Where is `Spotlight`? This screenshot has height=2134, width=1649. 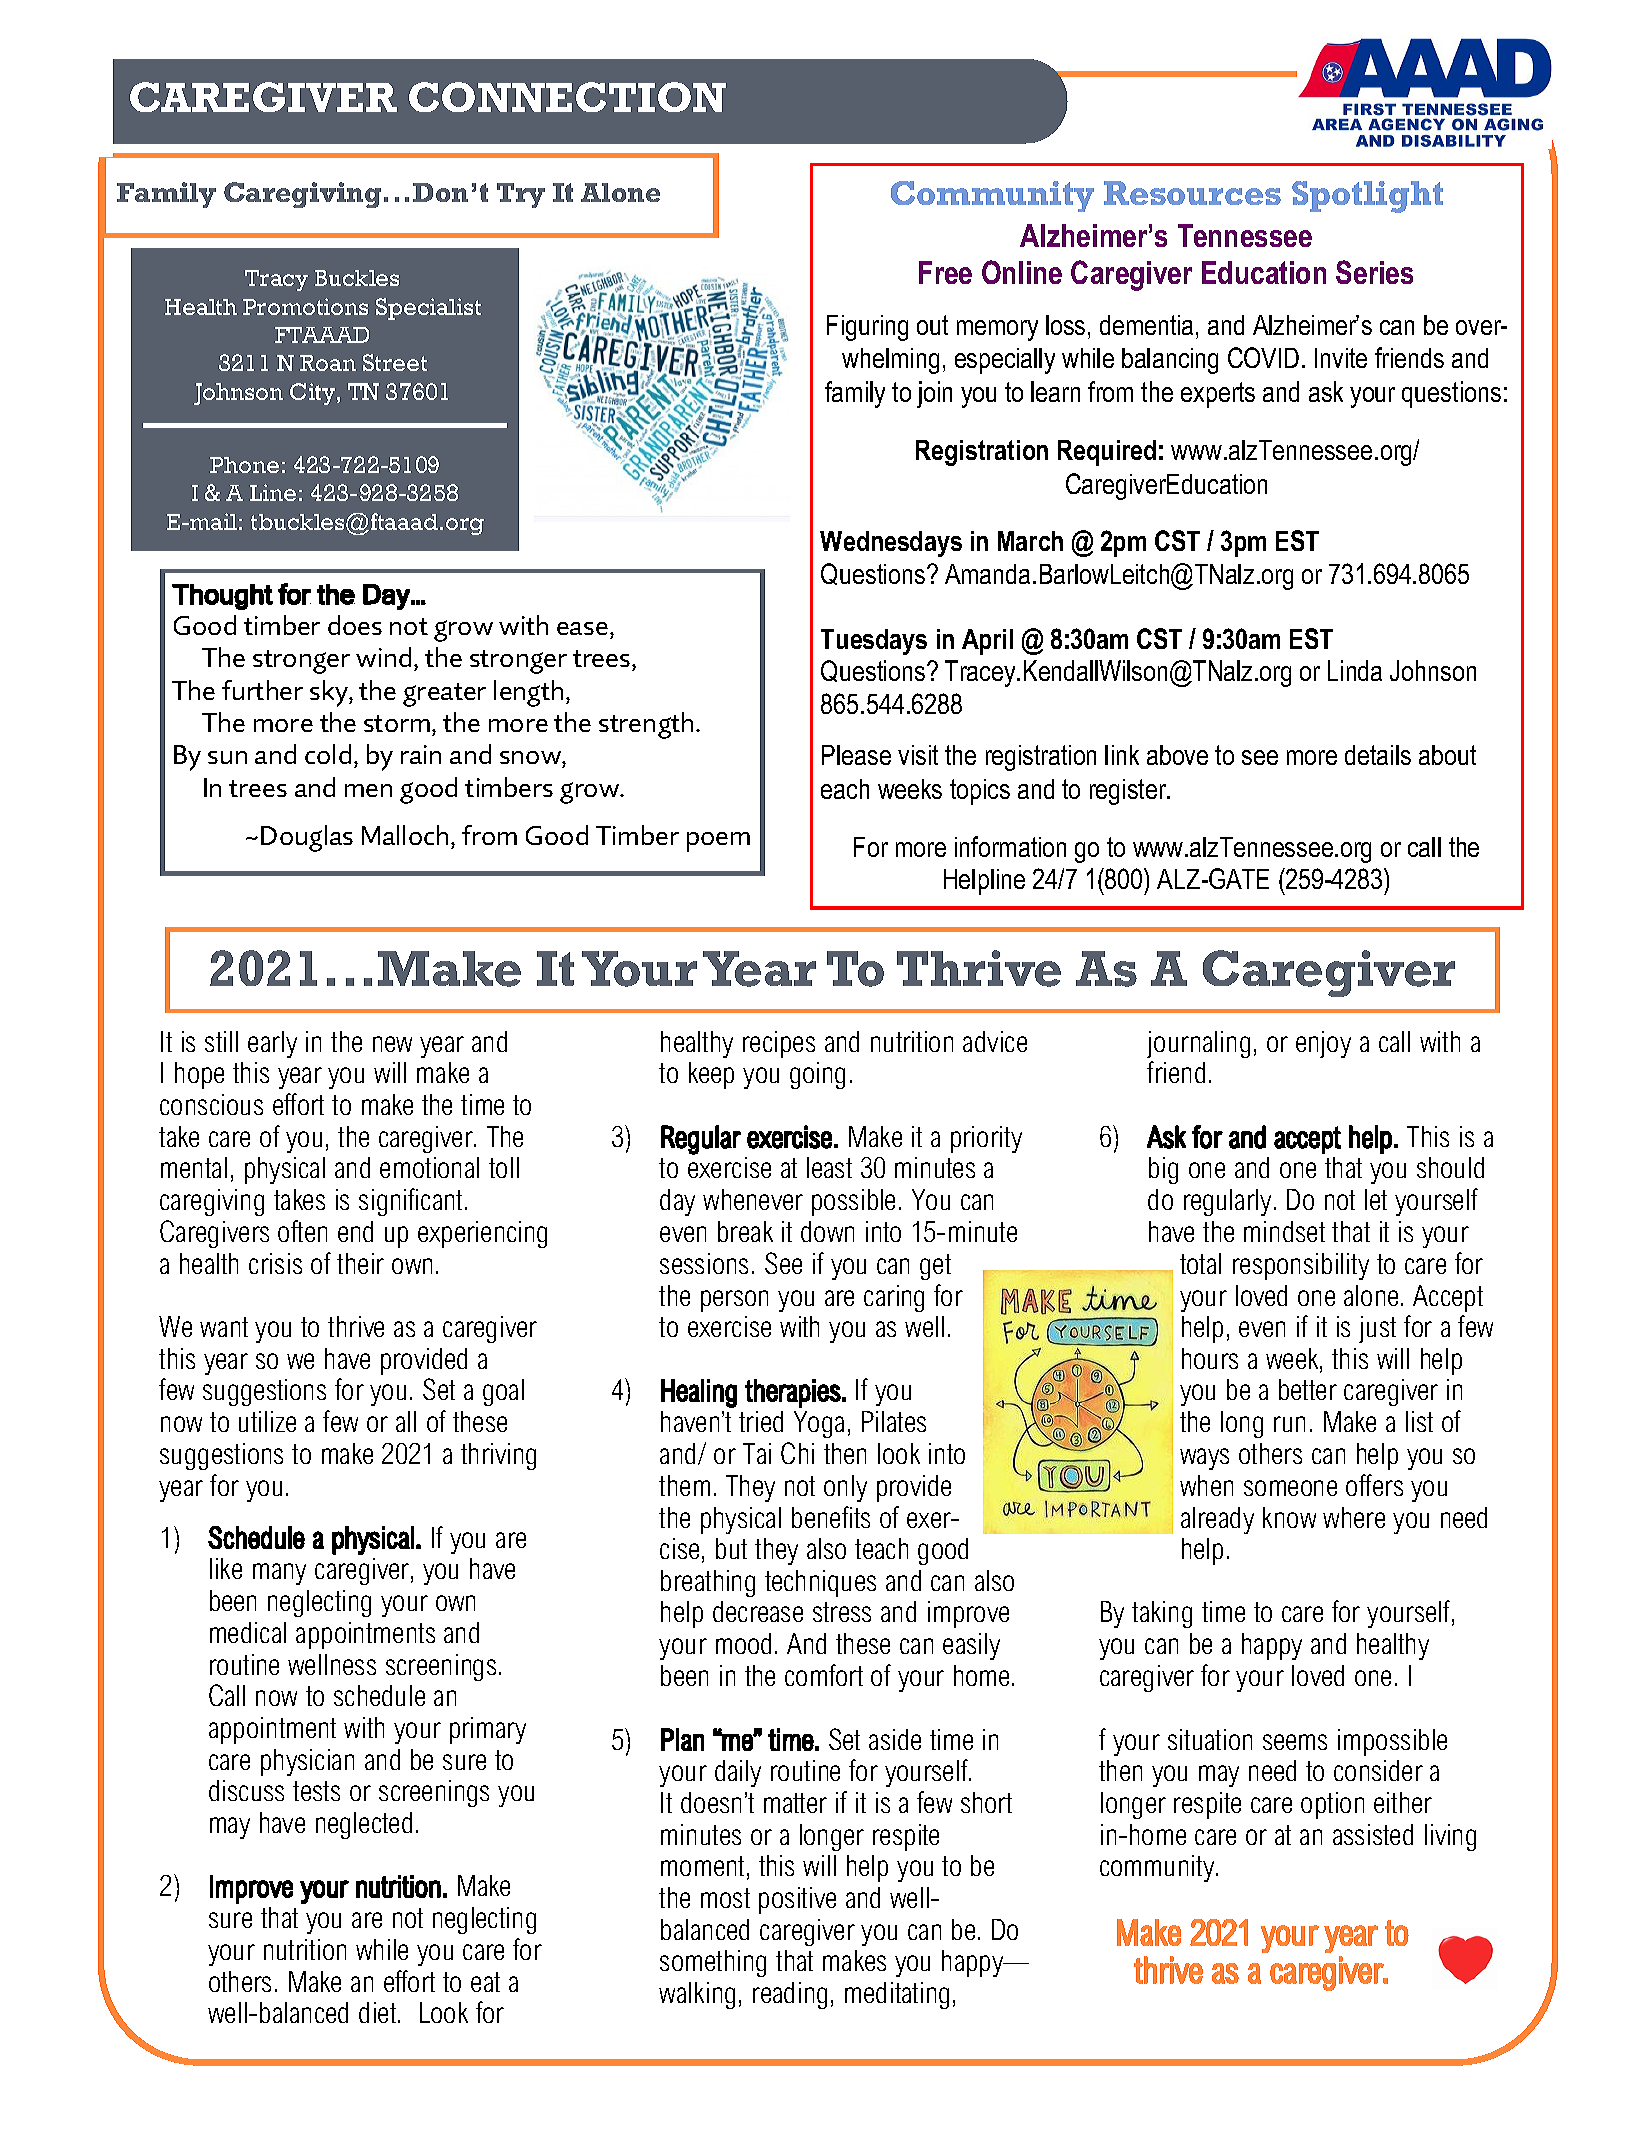 Spotlight is located at coordinates (1367, 197).
